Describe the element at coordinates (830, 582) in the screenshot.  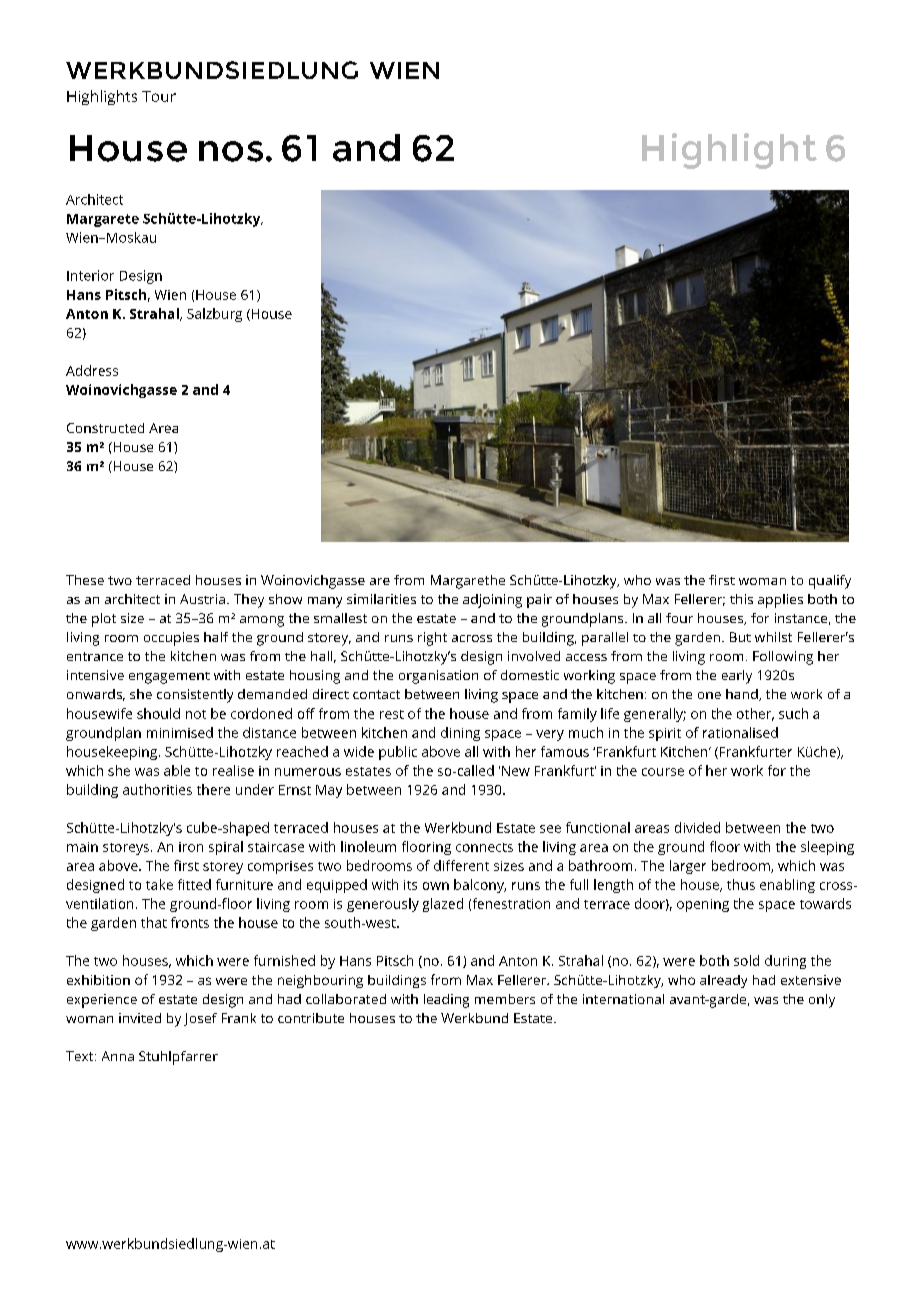
I see `qualify` at that location.
